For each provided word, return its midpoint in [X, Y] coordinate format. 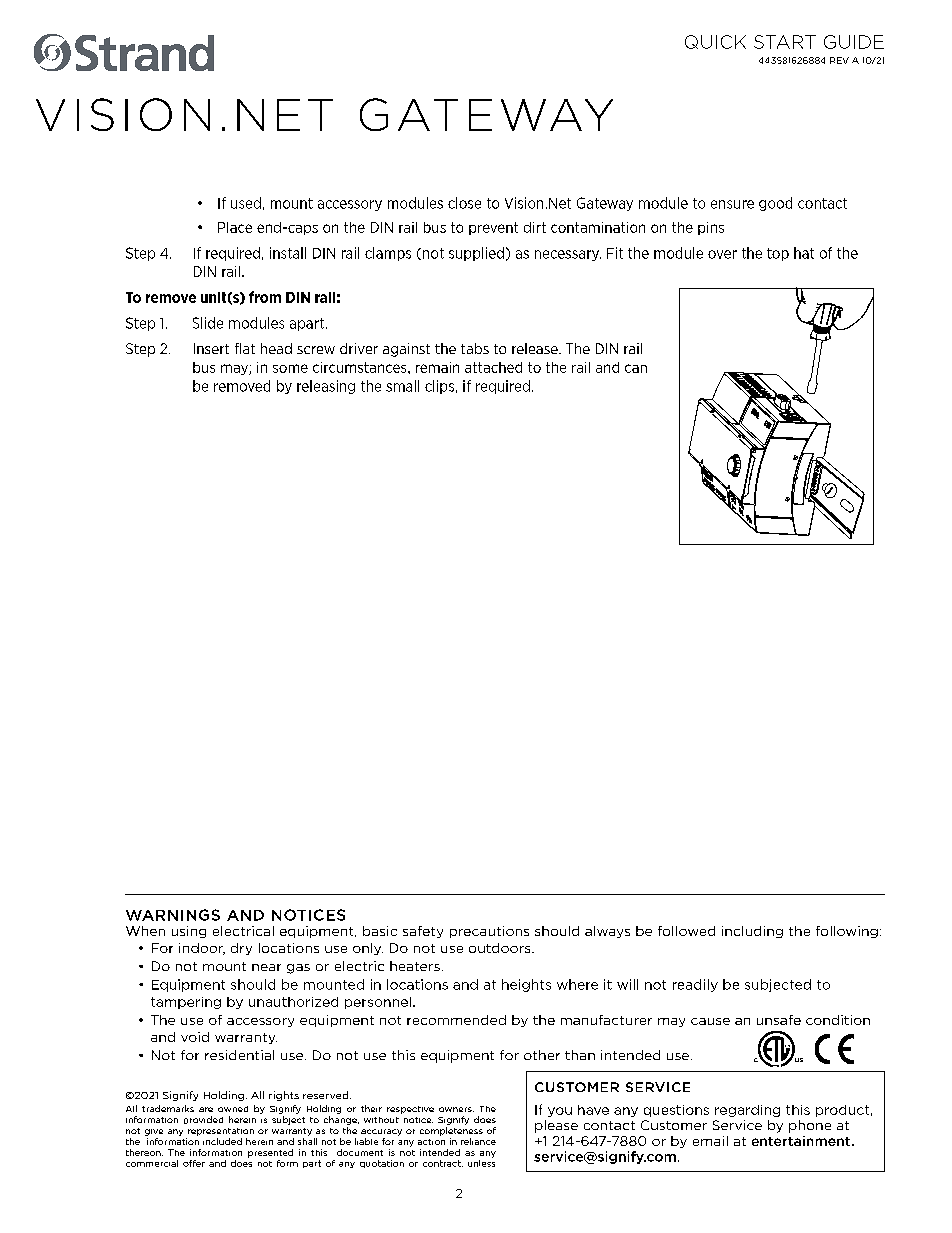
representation [221, 1132]
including [752, 932]
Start [785, 42]
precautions [489, 932]
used [246, 203]
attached [493, 367]
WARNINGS [173, 915]
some [290, 368]
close [464, 203]
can [636, 368]
